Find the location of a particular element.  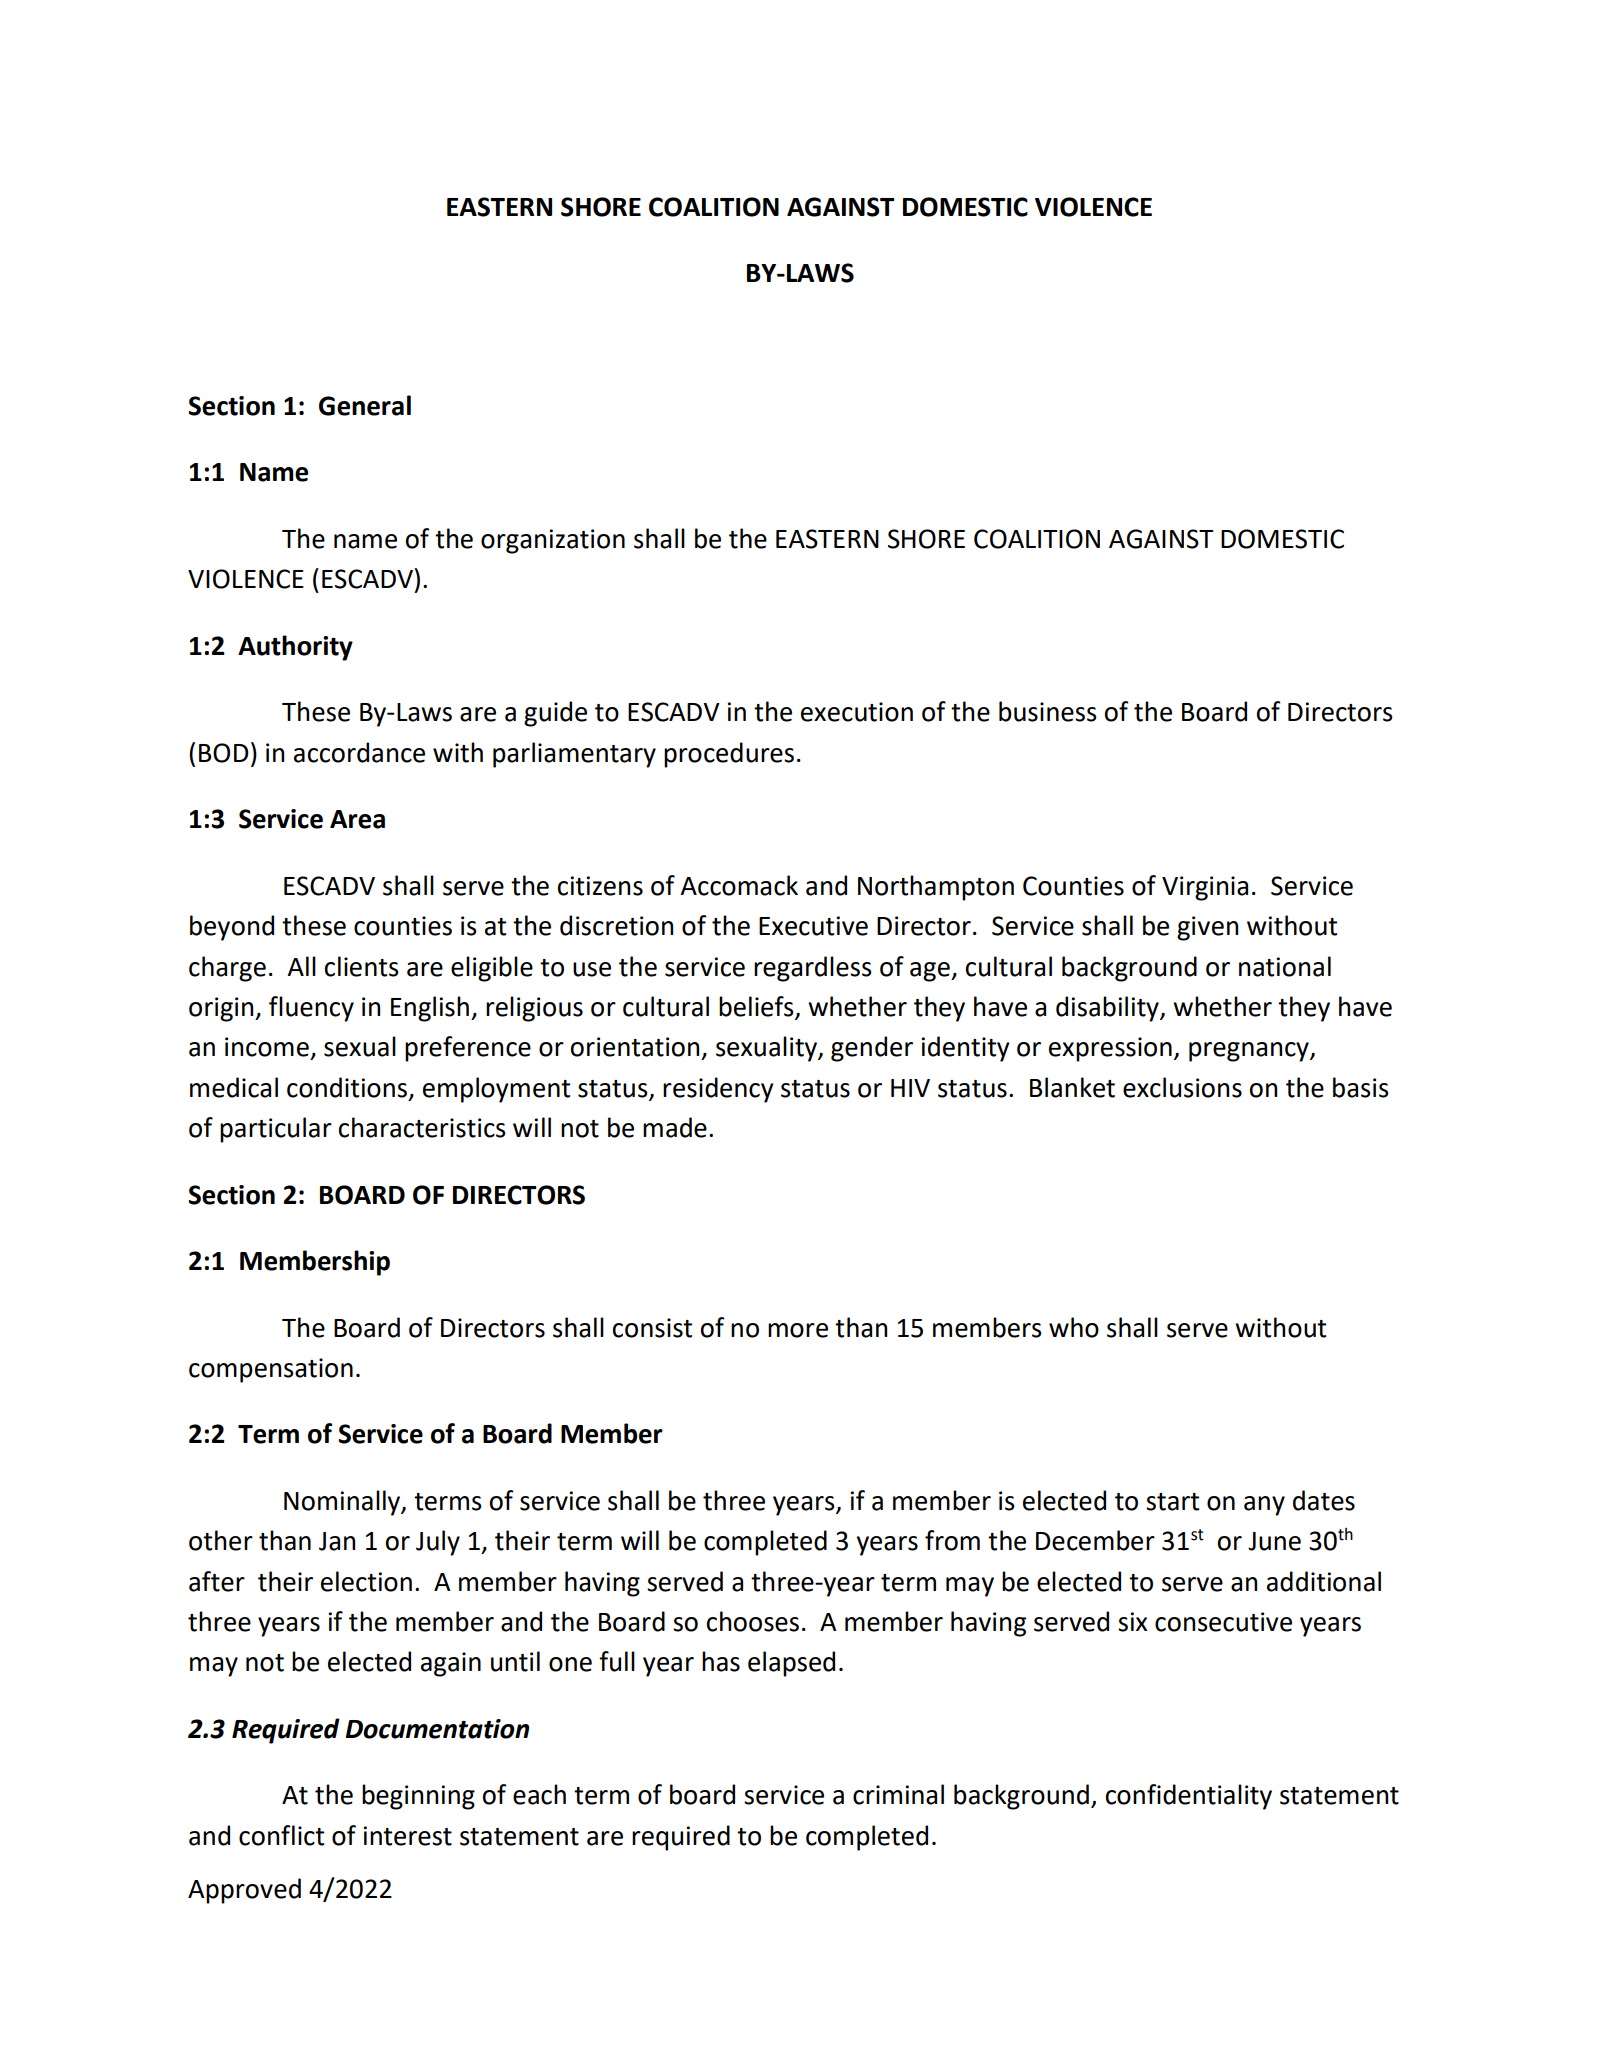

from is located at coordinates (952, 1540).
